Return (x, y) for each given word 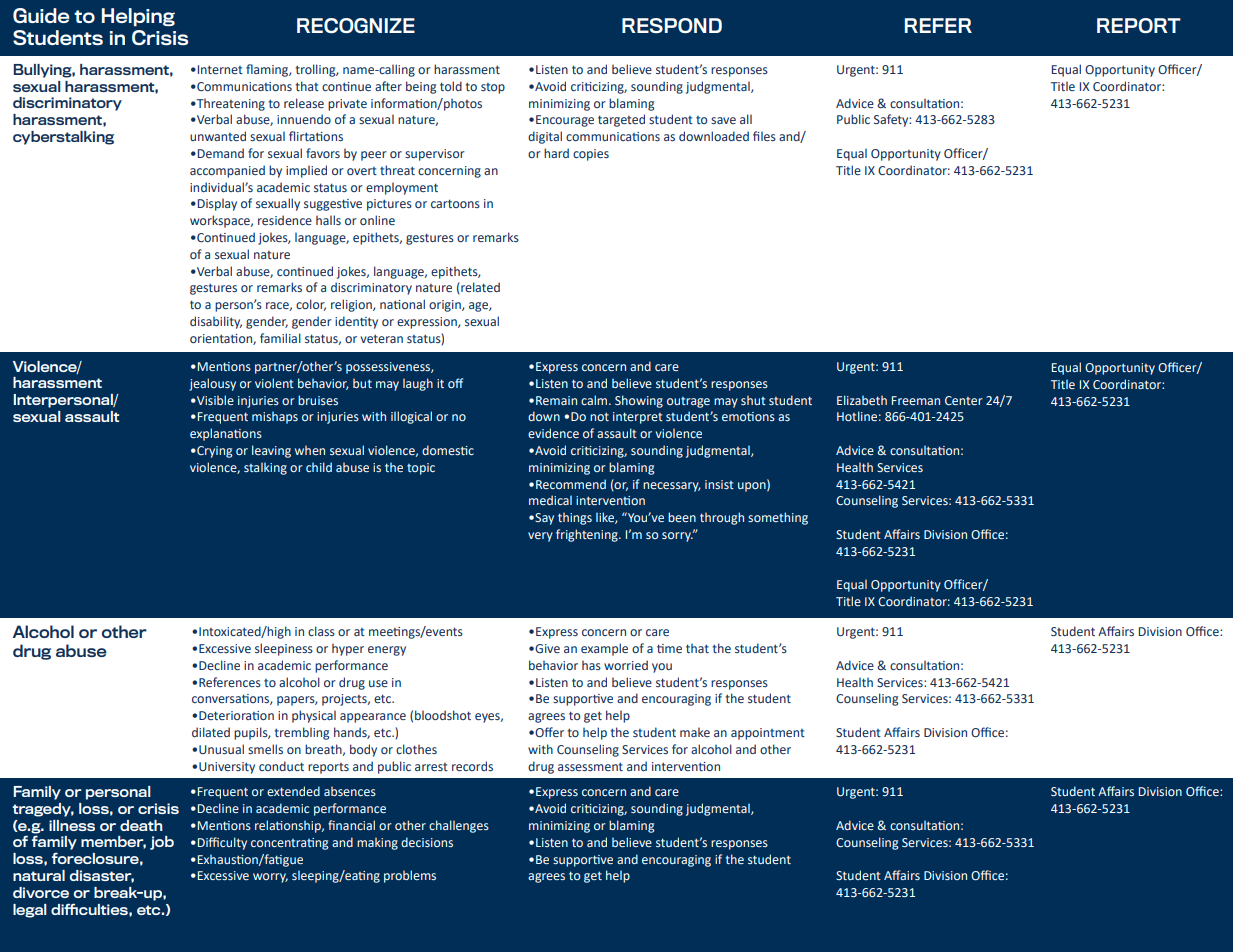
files (764, 136)
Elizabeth (862, 400)
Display (216, 204)
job (162, 843)
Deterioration (236, 715)
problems (410, 876)
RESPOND (672, 25)
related (479, 288)
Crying (214, 452)
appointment (768, 734)
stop (493, 88)
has (591, 665)
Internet (219, 69)
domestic (448, 450)
